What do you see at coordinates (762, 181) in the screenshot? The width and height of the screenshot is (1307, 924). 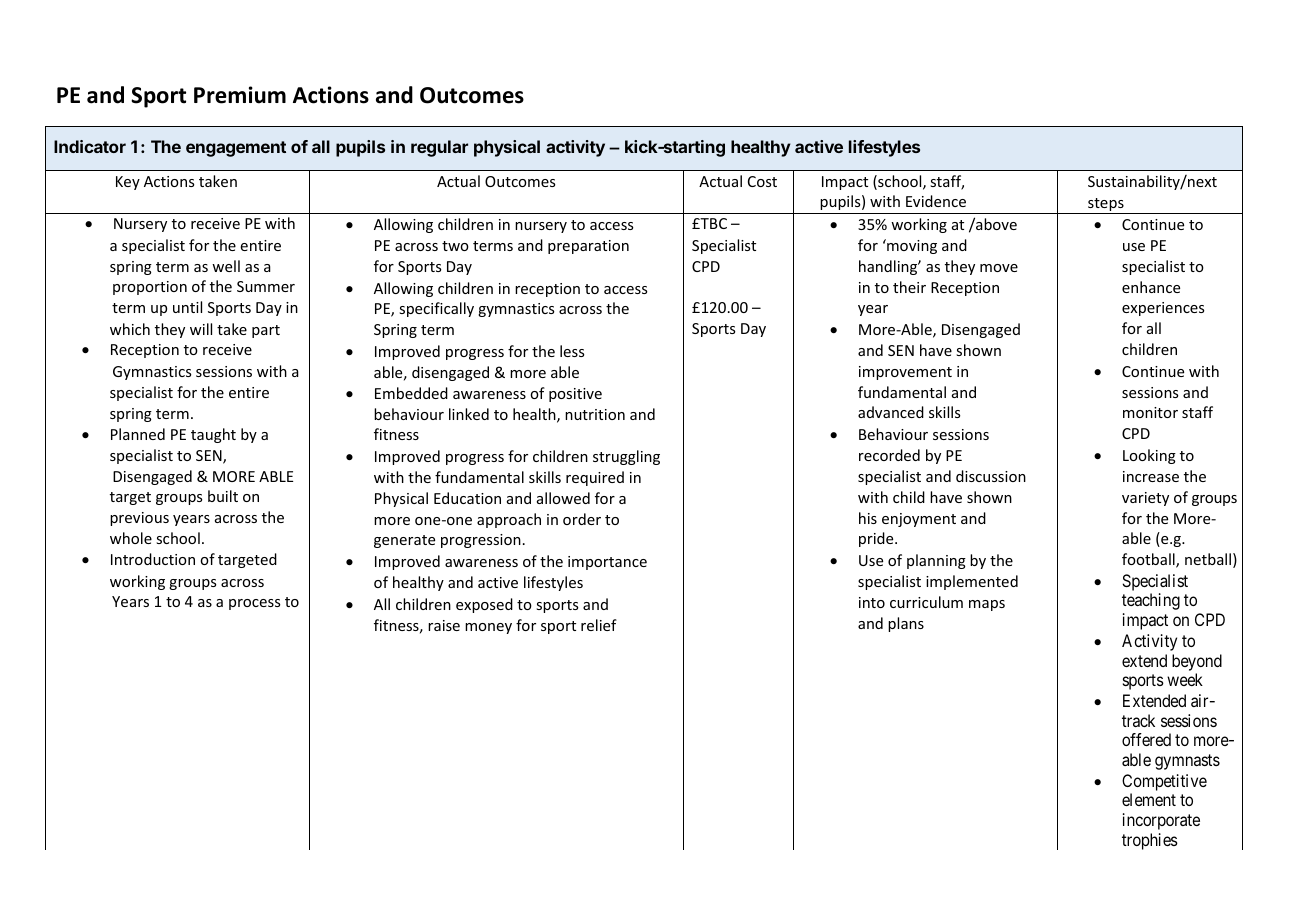 I see `Cost` at bounding box center [762, 181].
